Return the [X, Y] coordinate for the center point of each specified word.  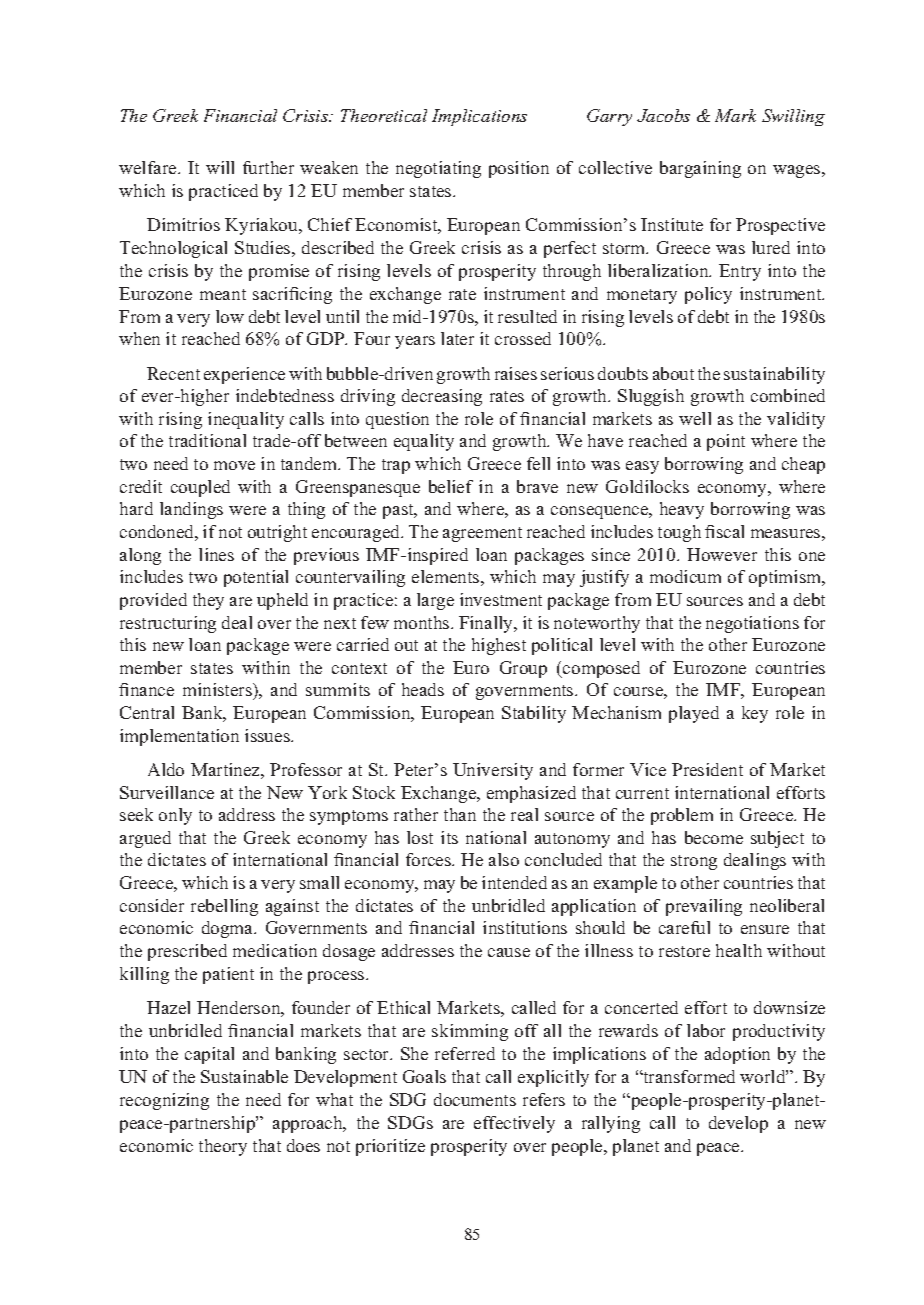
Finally [487, 624]
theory [223, 1147]
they [208, 601]
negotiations [752, 624]
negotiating [438, 169]
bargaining [700, 169]
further [268, 167]
